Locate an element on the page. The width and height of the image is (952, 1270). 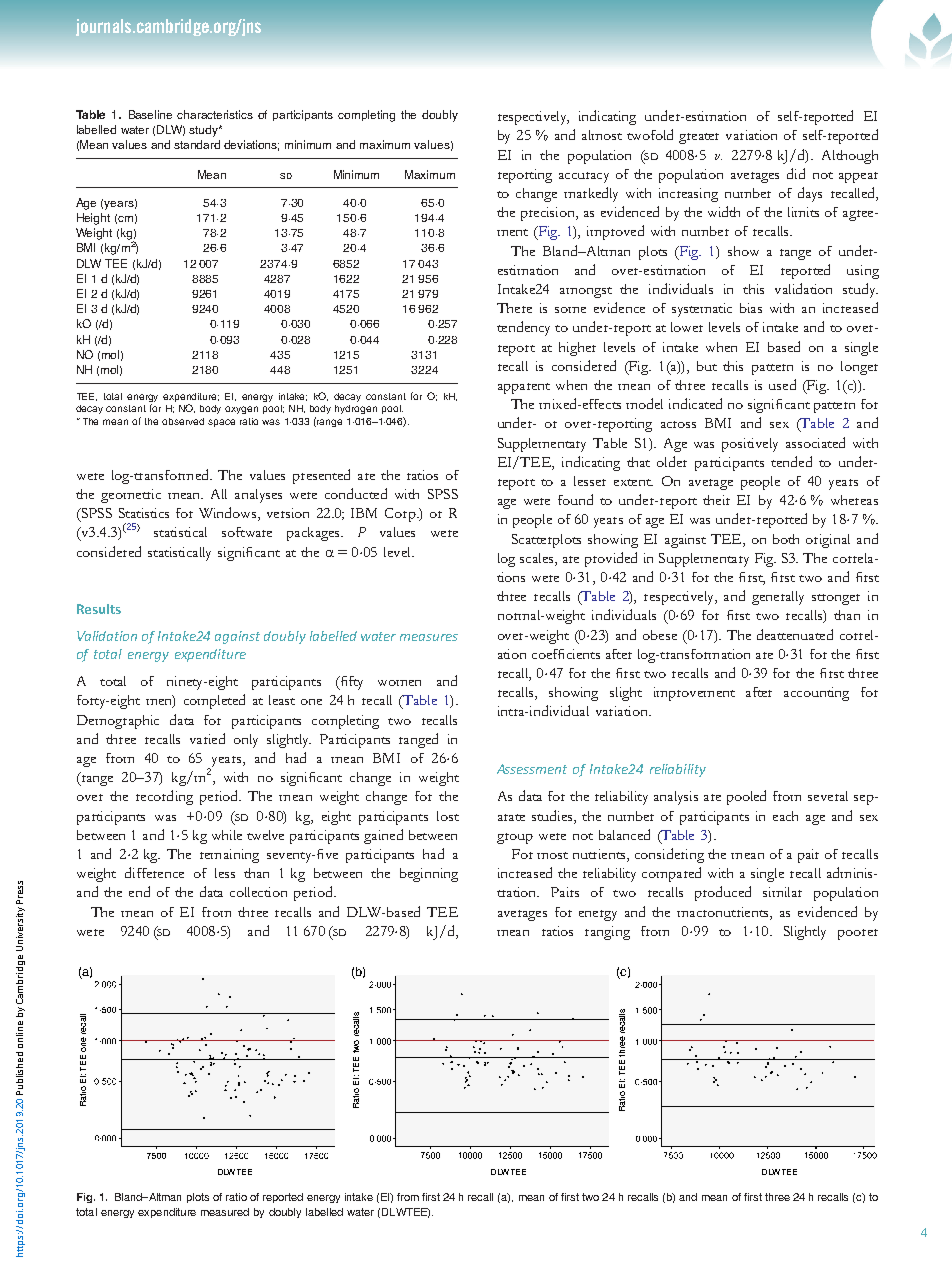
did is located at coordinates (796, 173).
